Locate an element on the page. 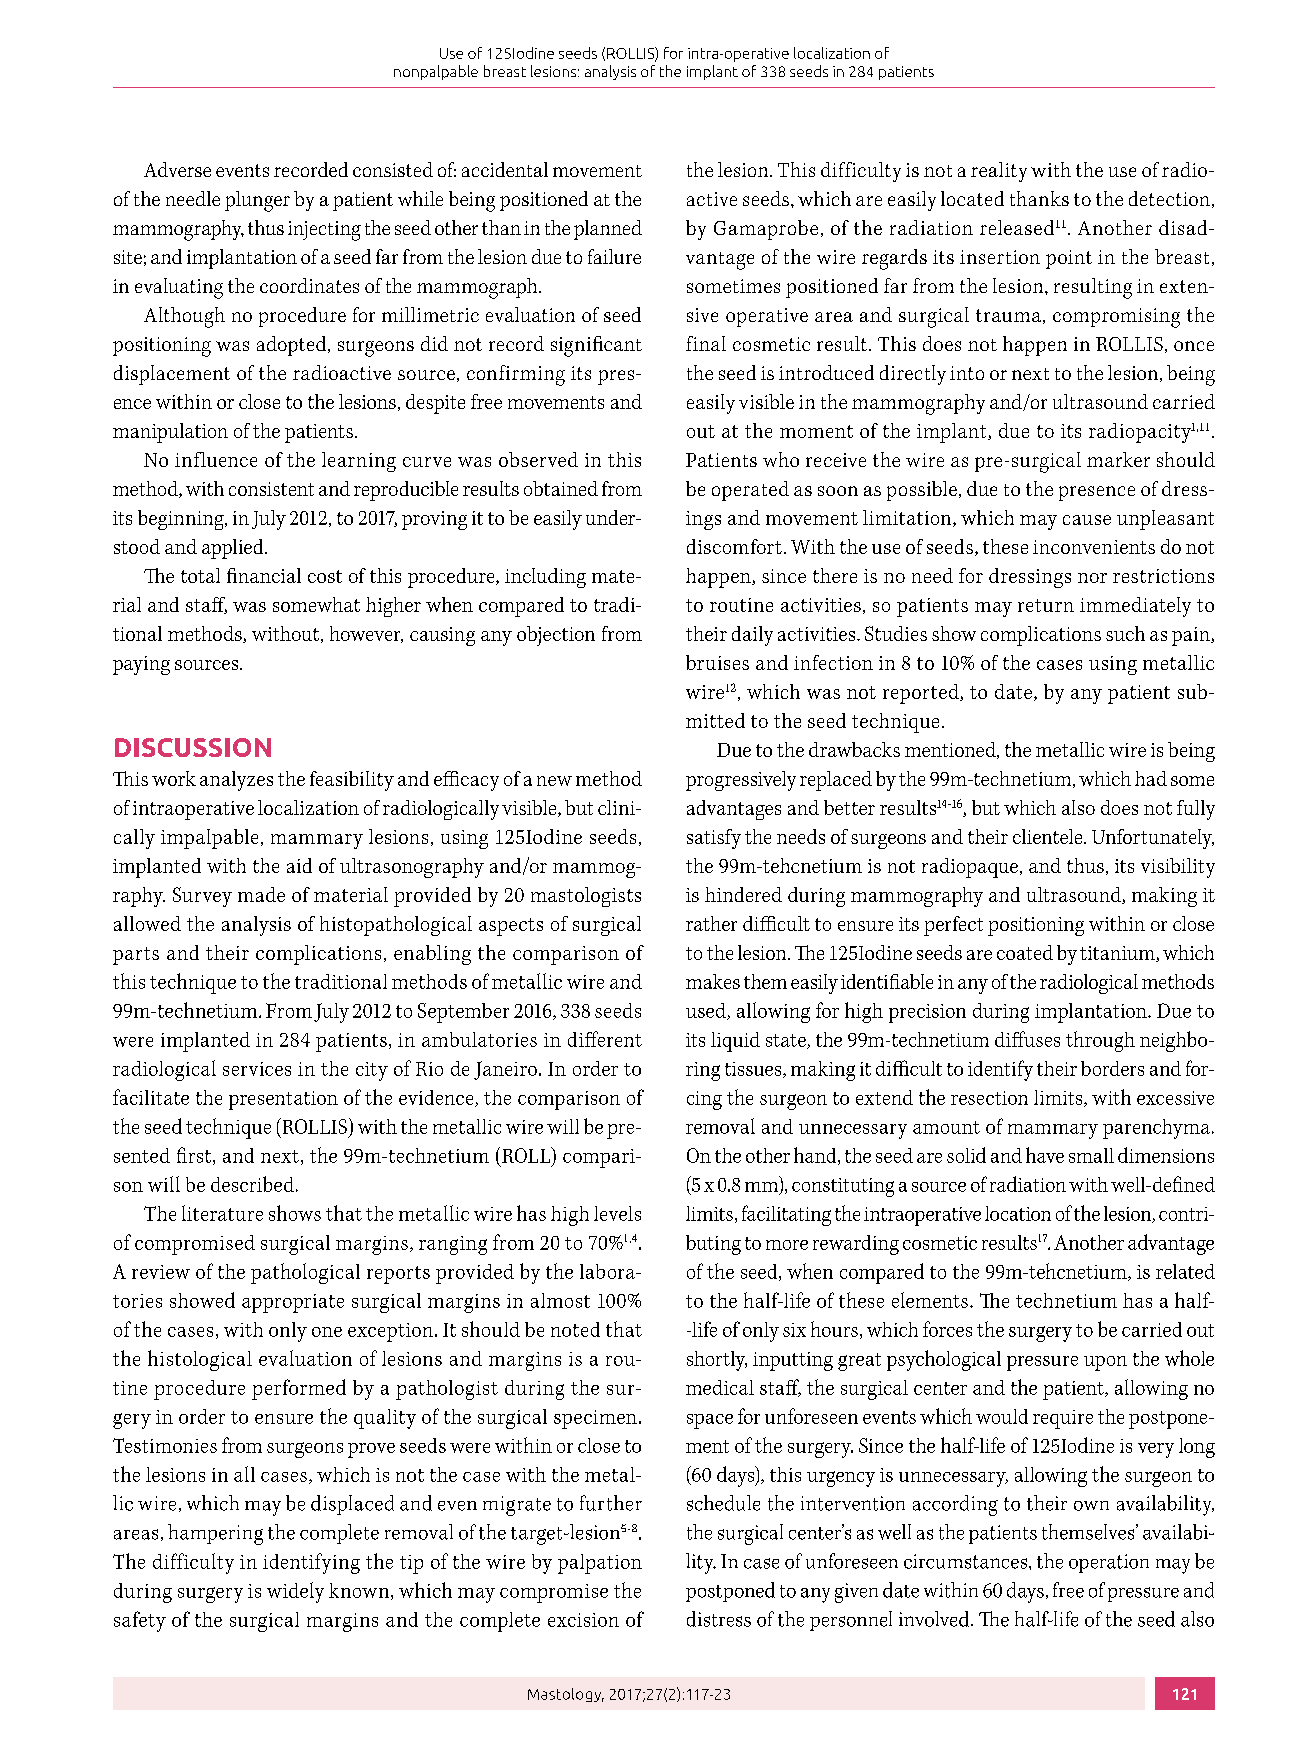 The height and width of the document is (1753, 1315). widely is located at coordinates (295, 1592).
